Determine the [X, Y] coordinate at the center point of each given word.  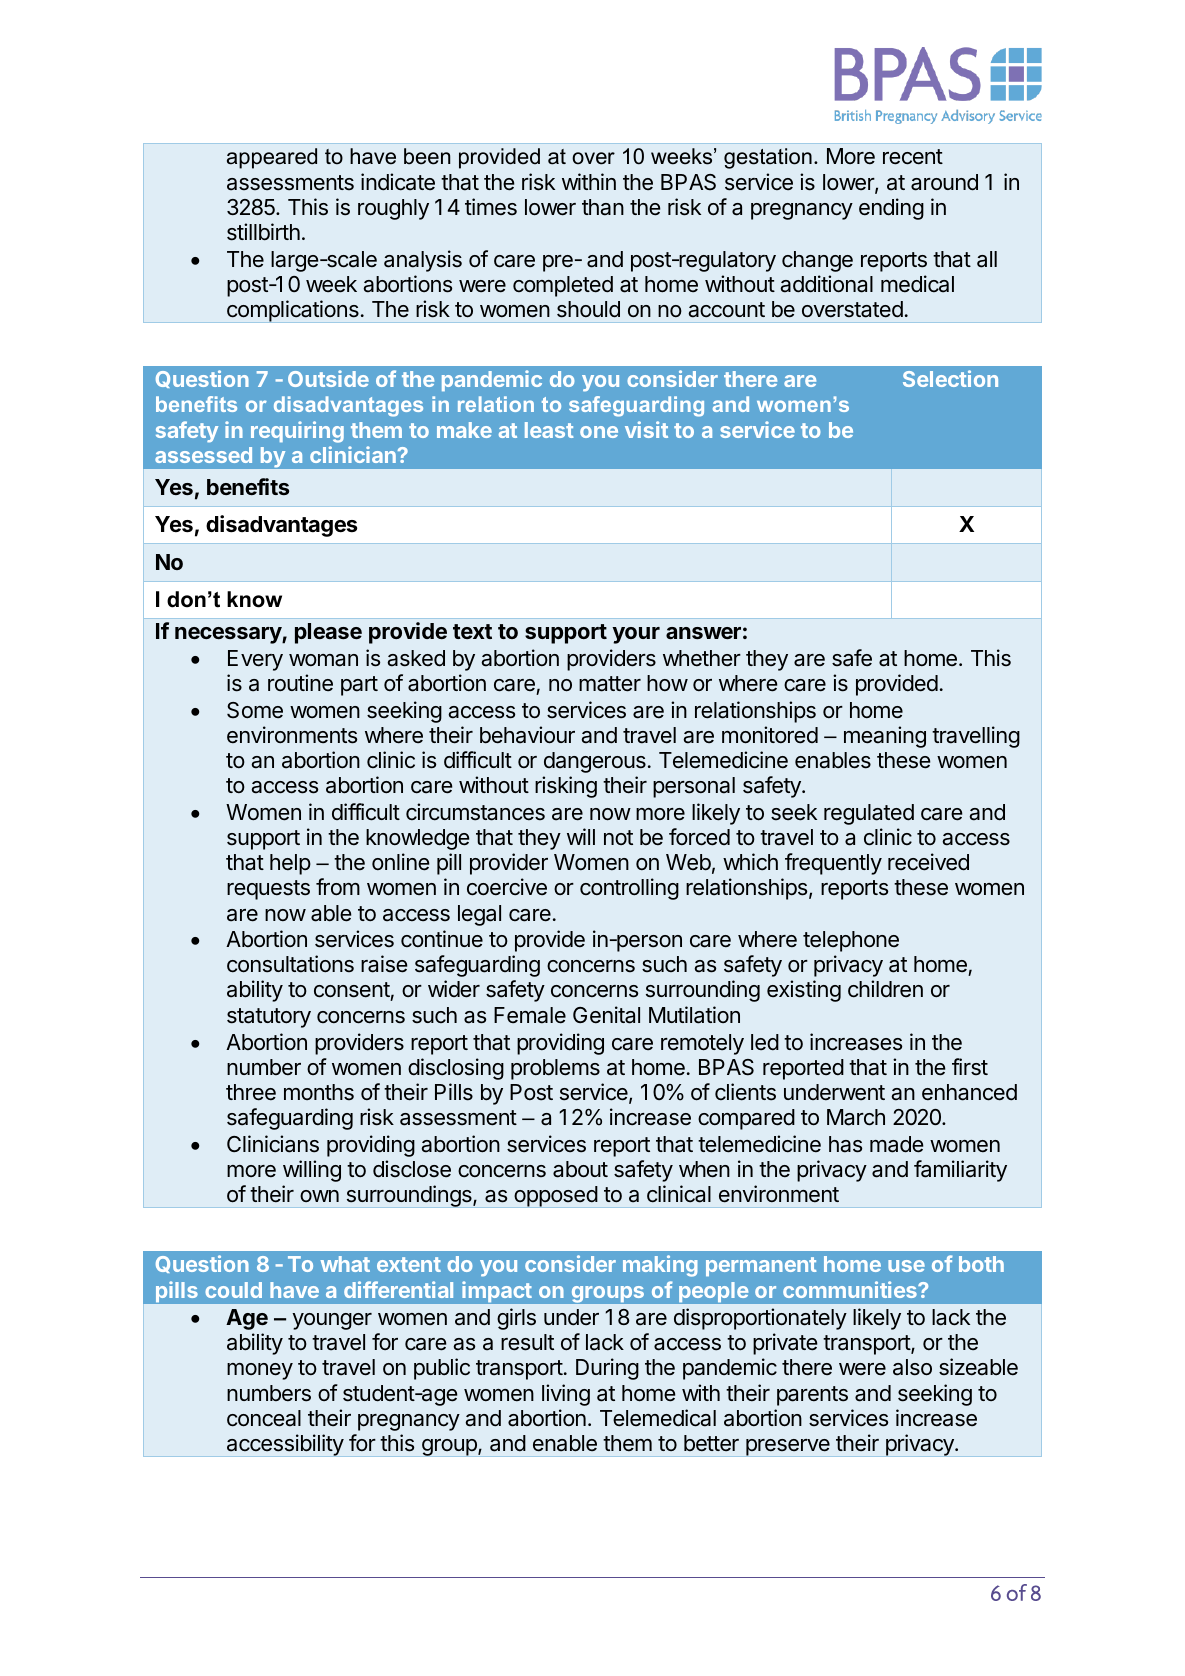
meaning [885, 737]
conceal [264, 1418]
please [328, 633]
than [603, 207]
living [566, 1395]
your [636, 635]
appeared [272, 158]
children [885, 989]
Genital [606, 1015]
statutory [269, 1018]
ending [891, 209]
